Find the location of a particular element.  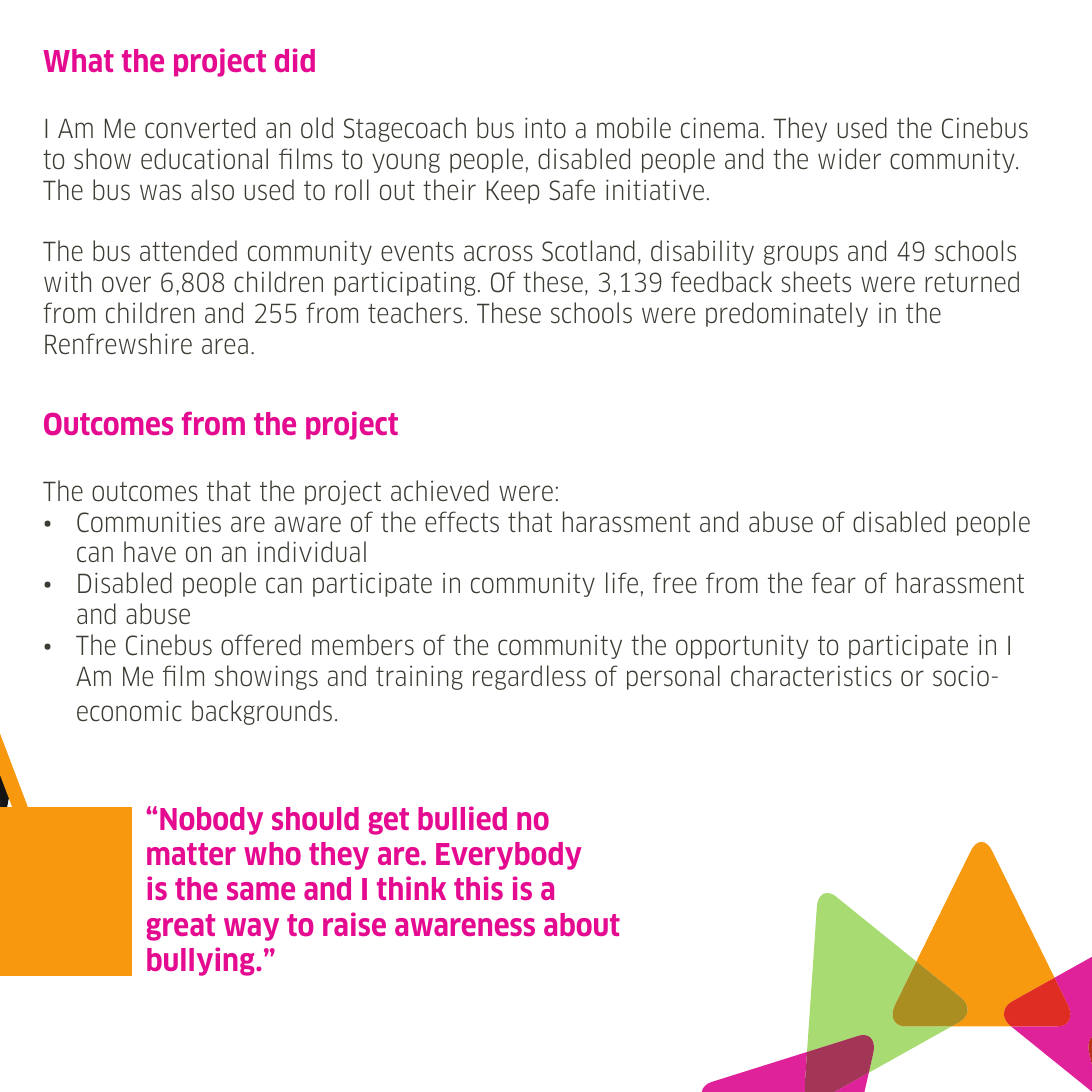

Communities is located at coordinates (149, 522).
